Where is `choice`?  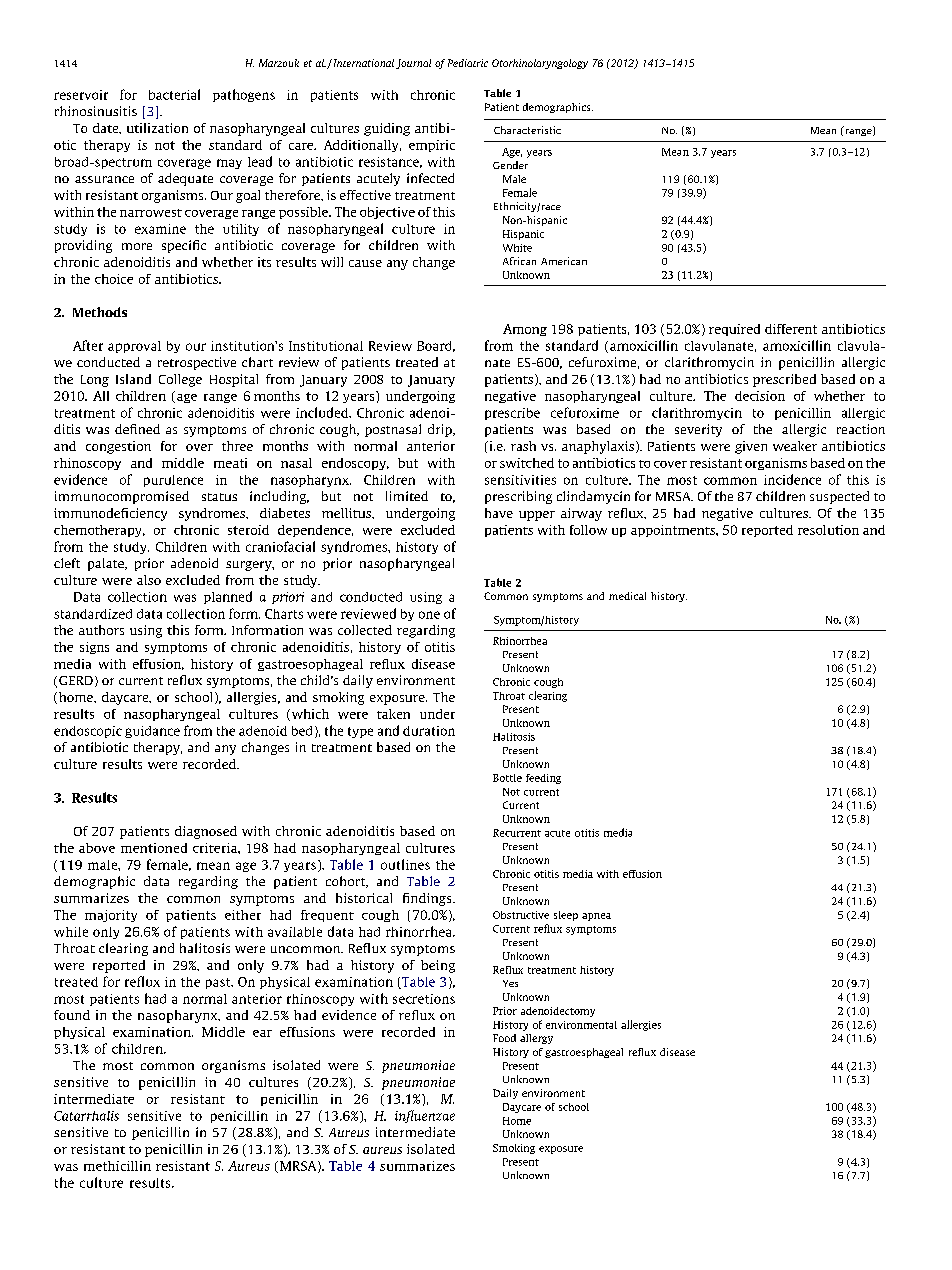
choice is located at coordinates (114, 279).
